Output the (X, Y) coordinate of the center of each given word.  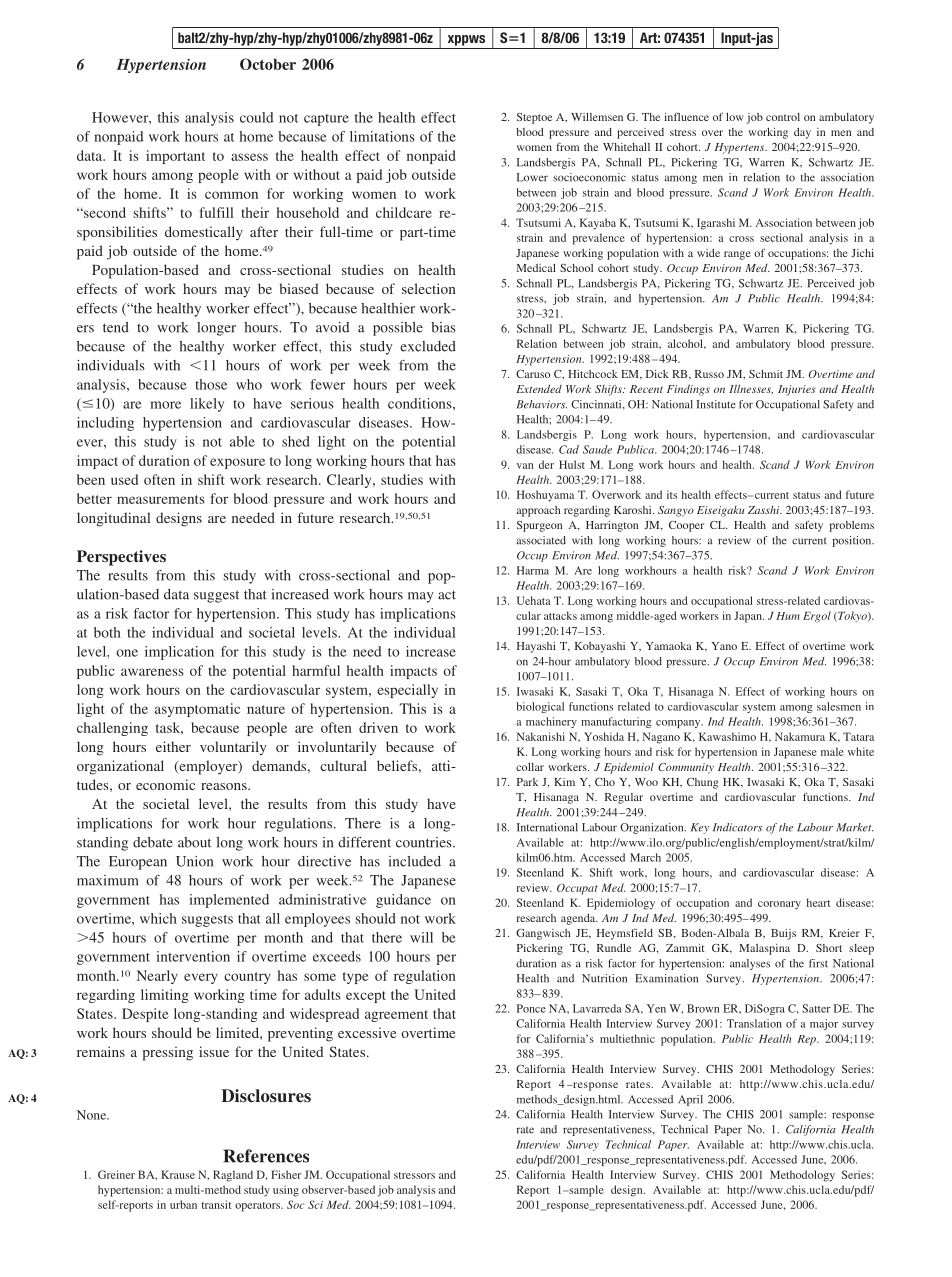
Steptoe (534, 118)
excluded (428, 346)
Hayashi (536, 647)
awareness (152, 672)
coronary (779, 905)
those (211, 384)
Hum (788, 616)
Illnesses (751, 389)
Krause (178, 1174)
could (256, 117)
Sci (315, 1204)
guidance (403, 901)
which (158, 918)
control (783, 117)
